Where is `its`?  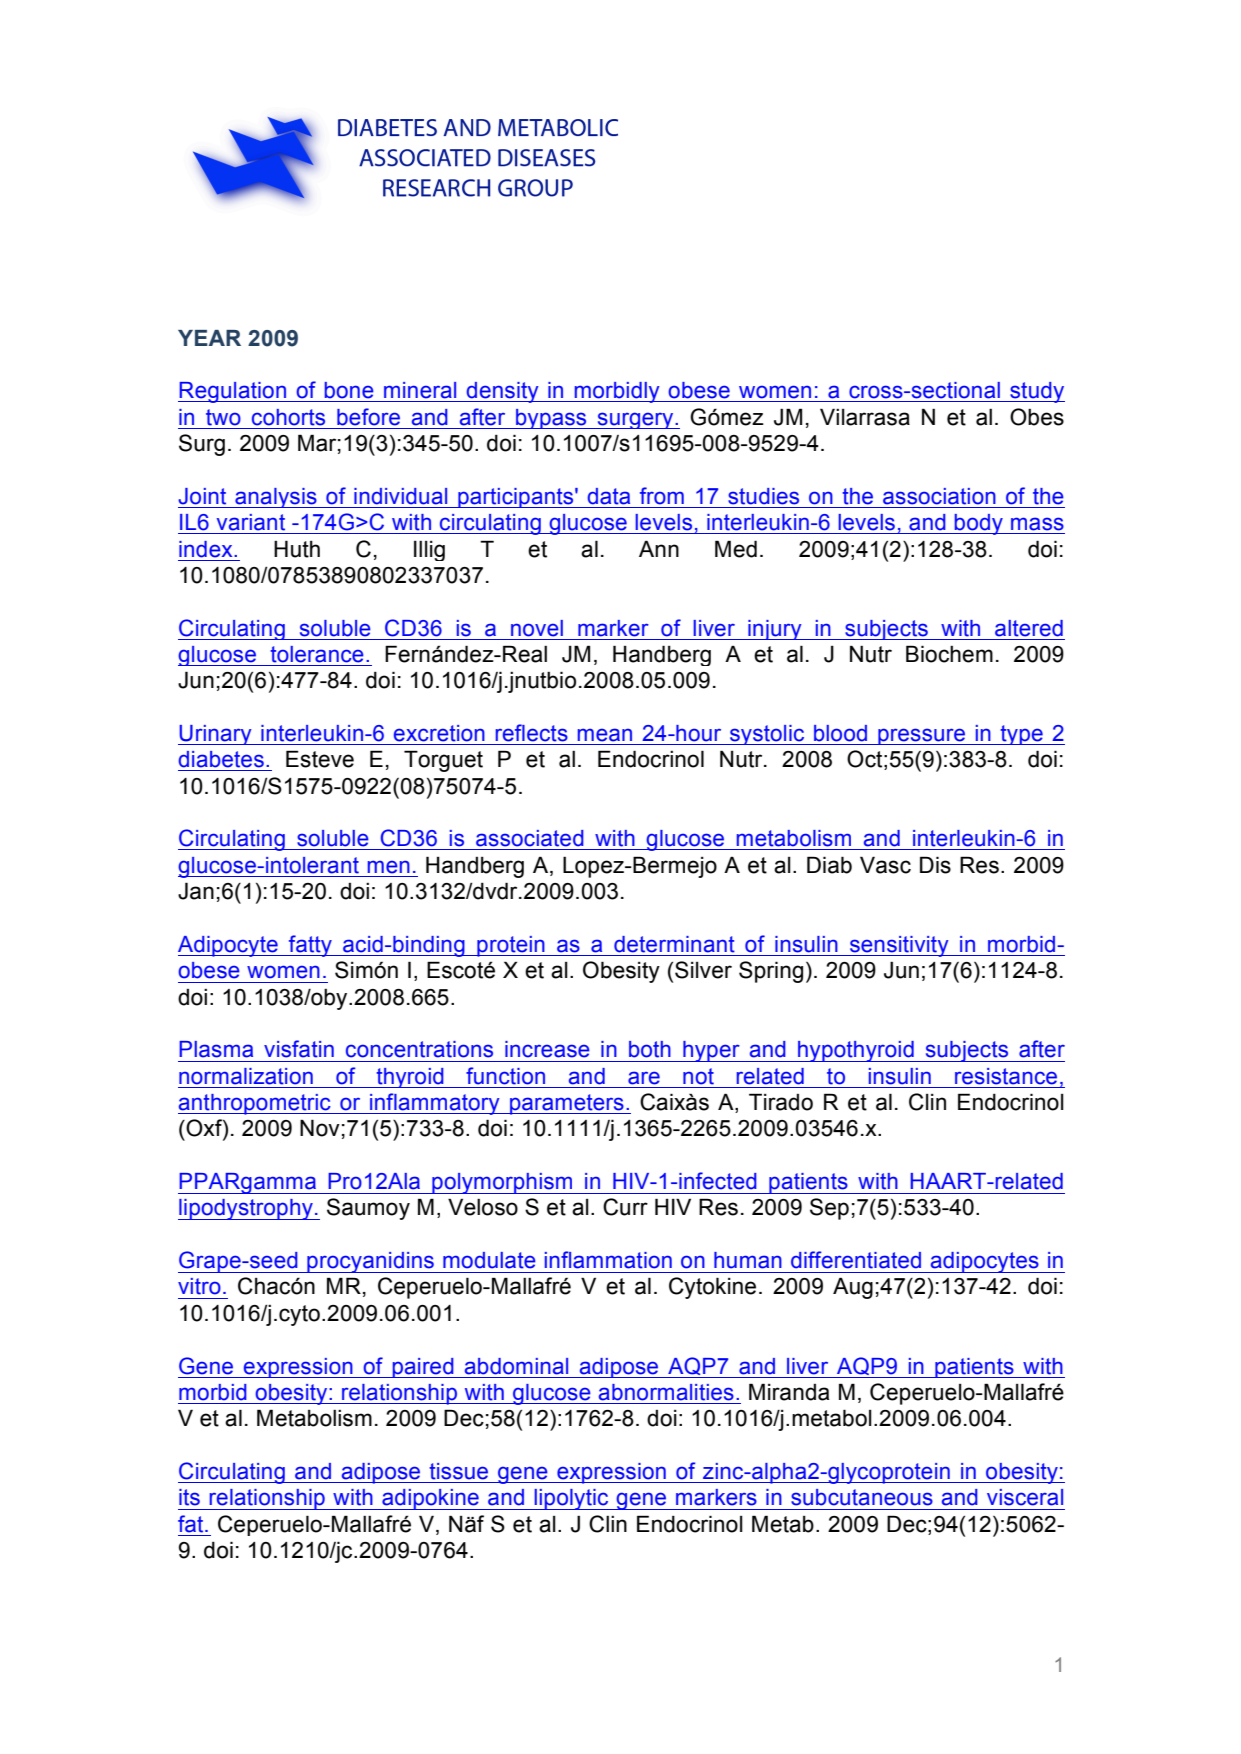 its is located at coordinates (189, 1497).
